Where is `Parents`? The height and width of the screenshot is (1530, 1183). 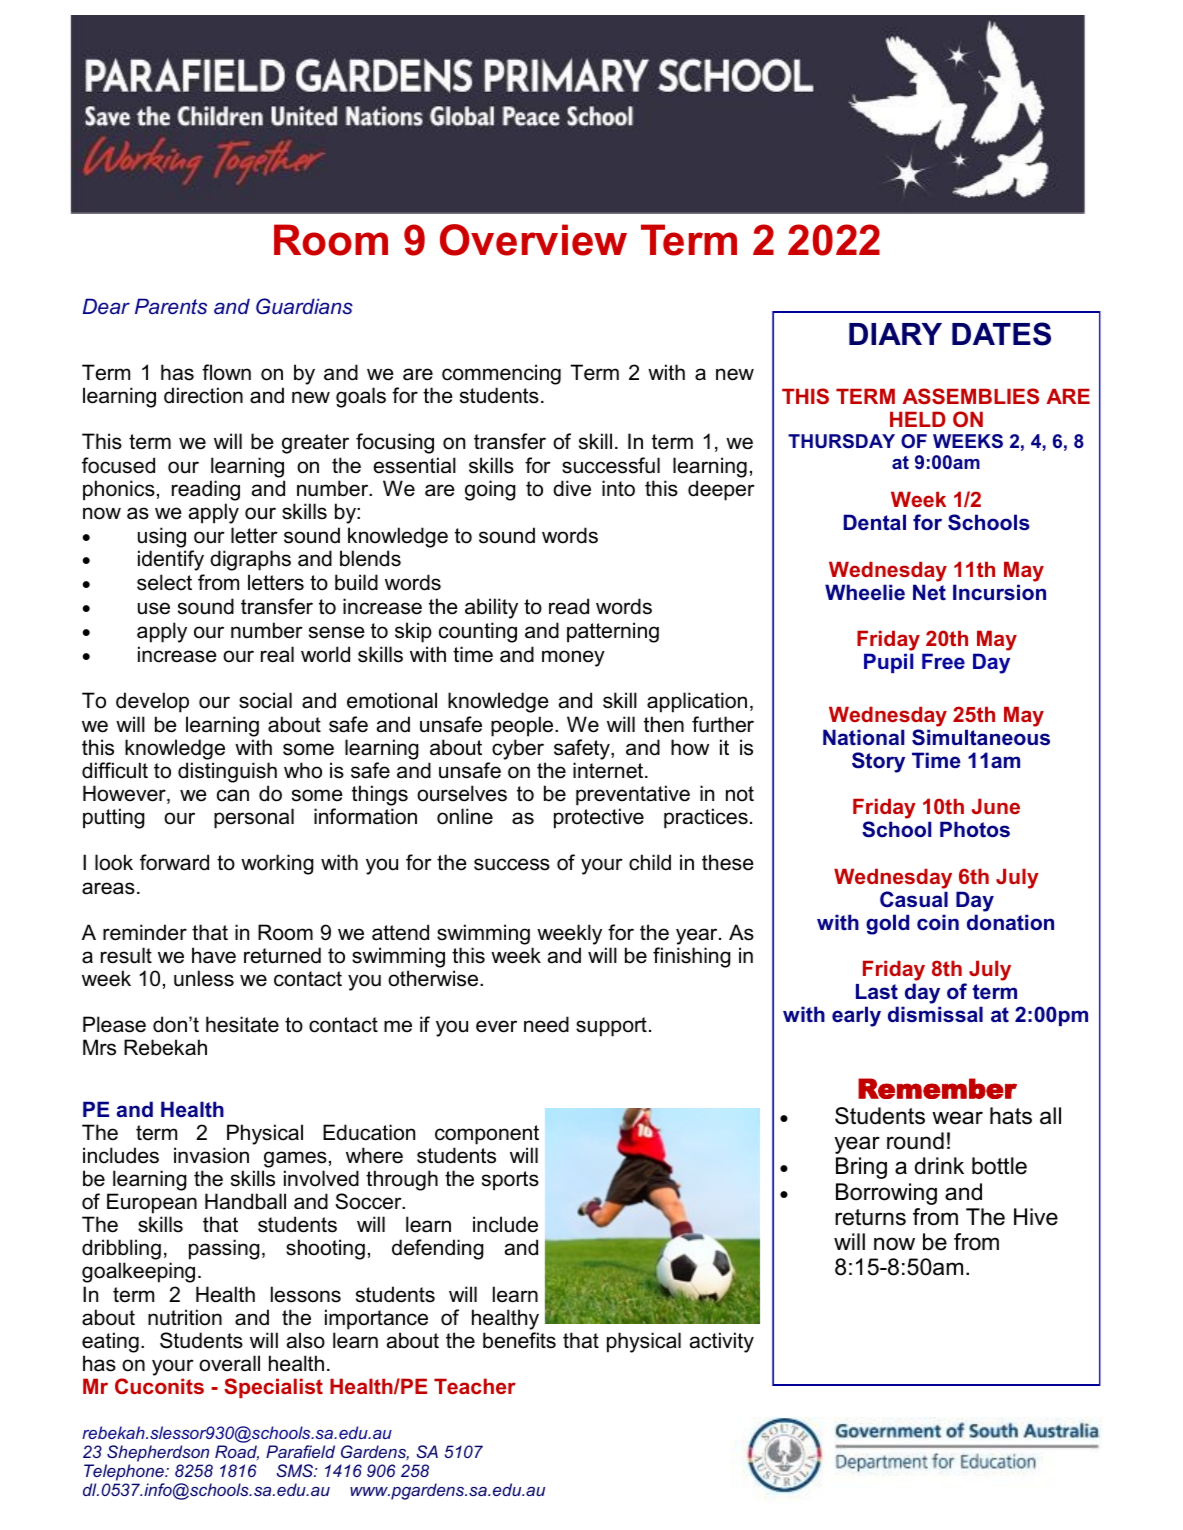 Parents is located at coordinates (171, 306).
